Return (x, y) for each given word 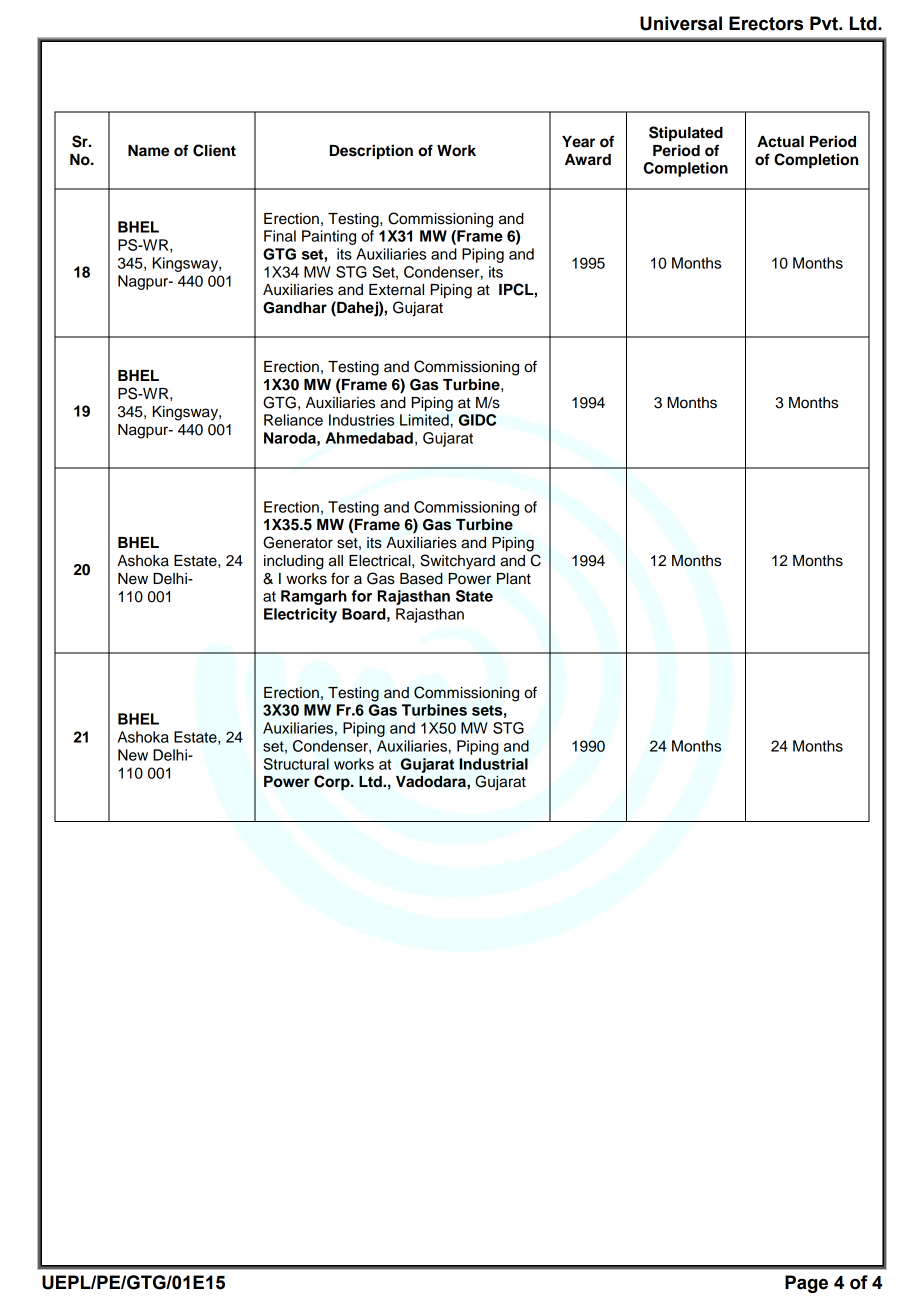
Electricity (300, 615)
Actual (780, 142)
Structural (296, 764)
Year (578, 142)
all (336, 561)
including (294, 562)
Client (214, 150)
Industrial (493, 764)
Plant (514, 579)
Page (806, 1284)
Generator (298, 542)
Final (280, 236)
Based (421, 579)
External (396, 290)
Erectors (766, 23)
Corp (333, 783)
